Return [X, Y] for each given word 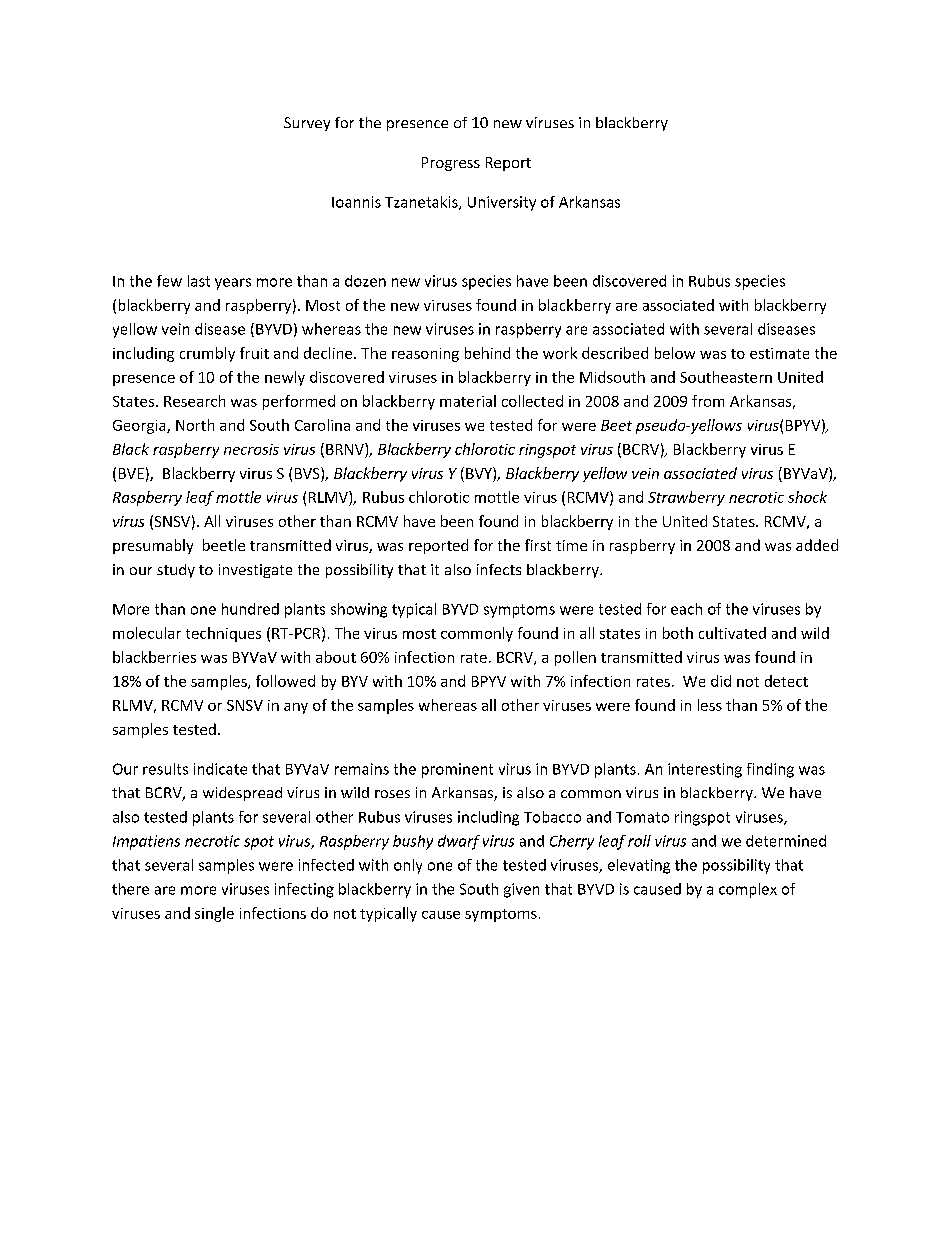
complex [748, 890]
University [502, 203]
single [214, 914]
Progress [451, 164]
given [521, 890]
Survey [307, 124]
